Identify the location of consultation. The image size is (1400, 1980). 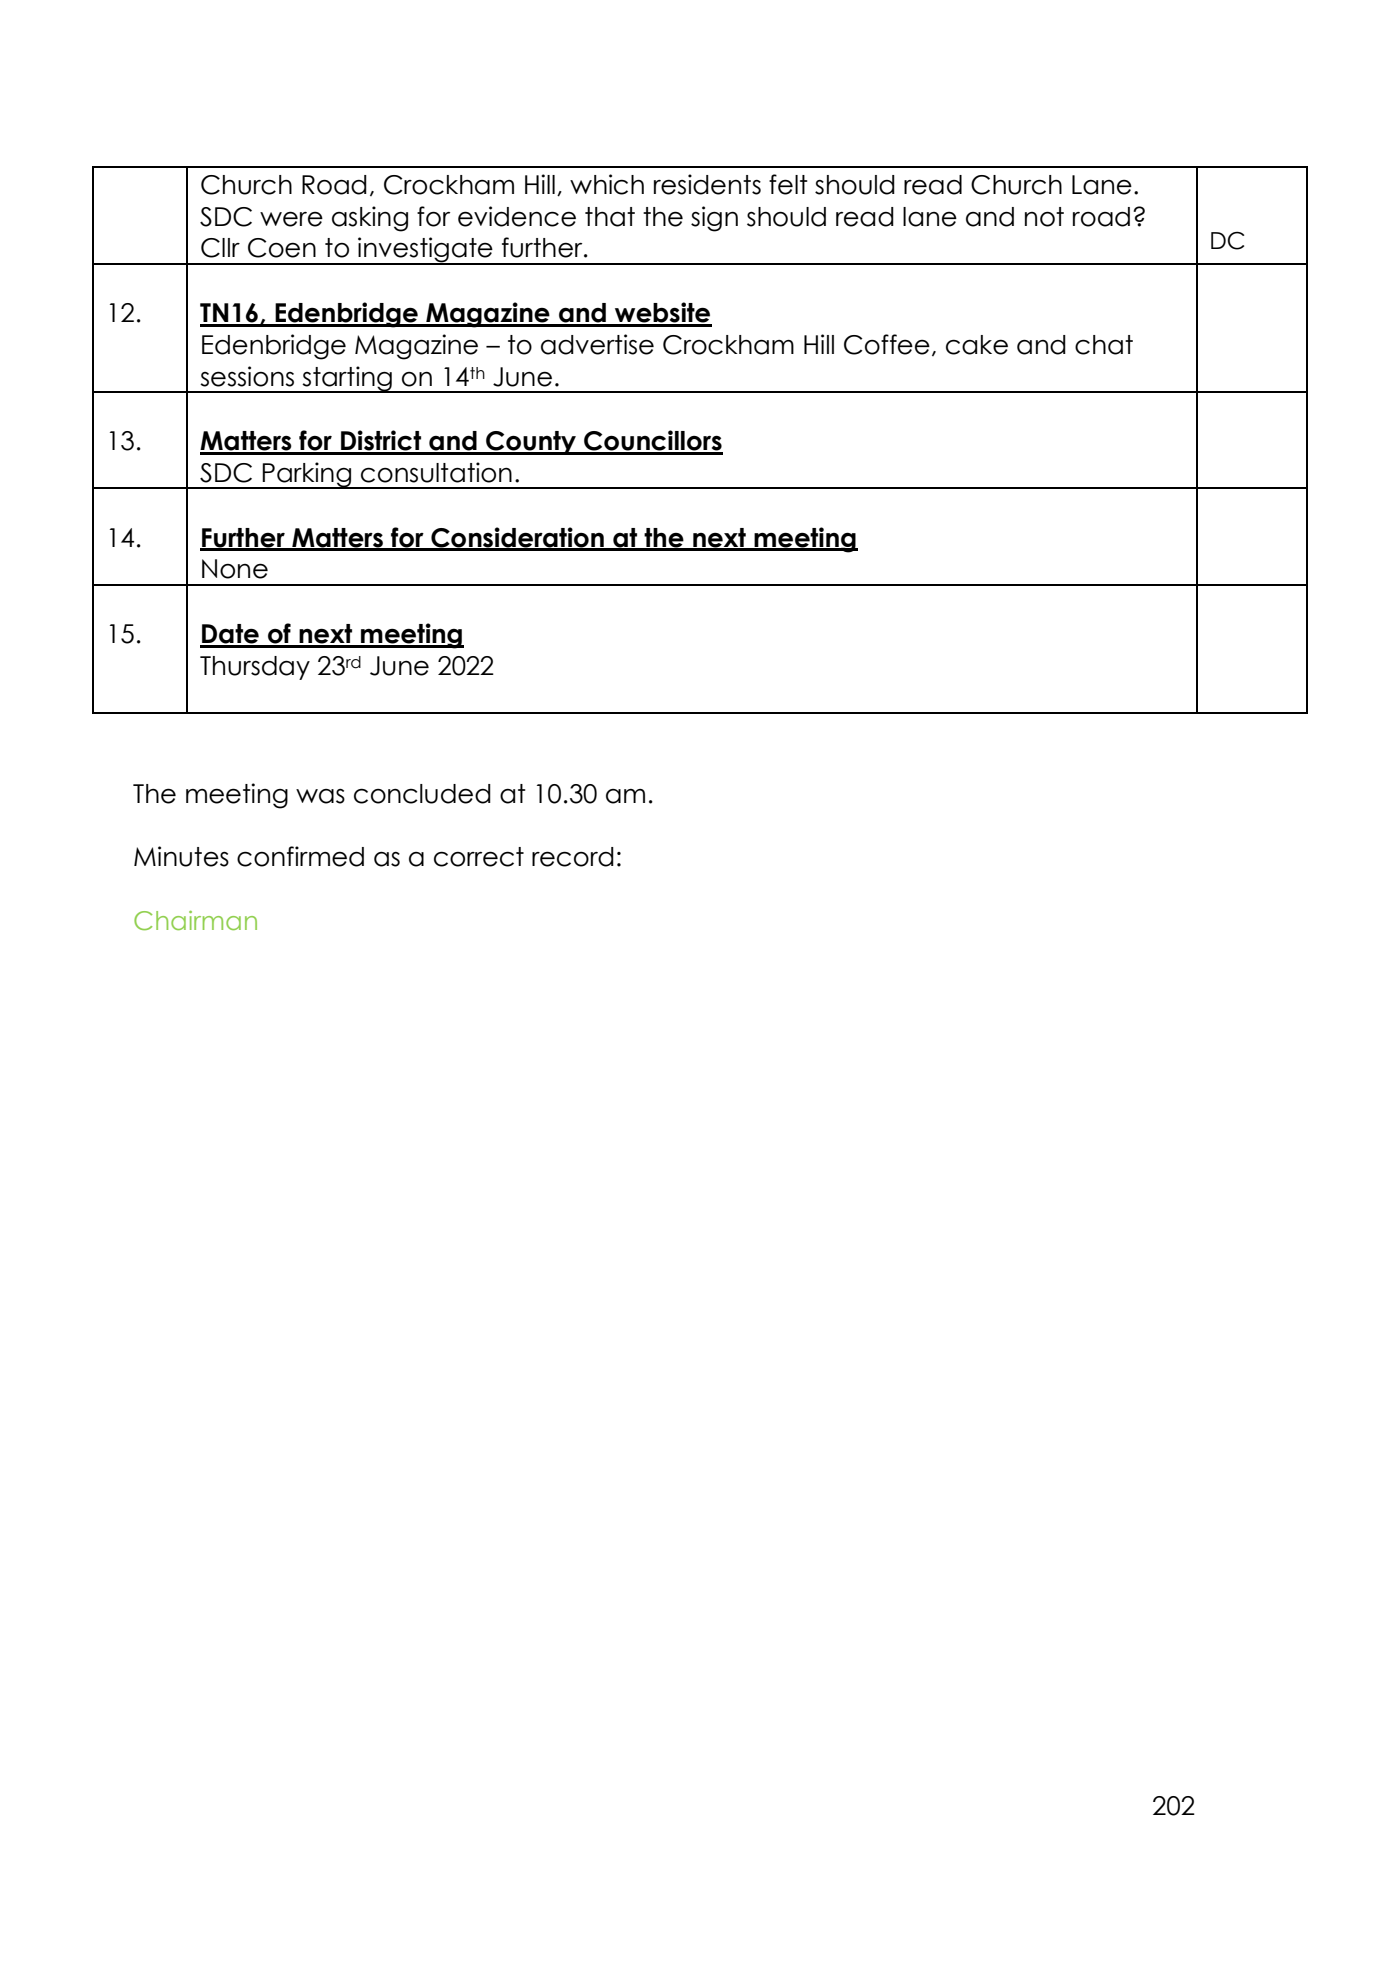
(436, 472).
